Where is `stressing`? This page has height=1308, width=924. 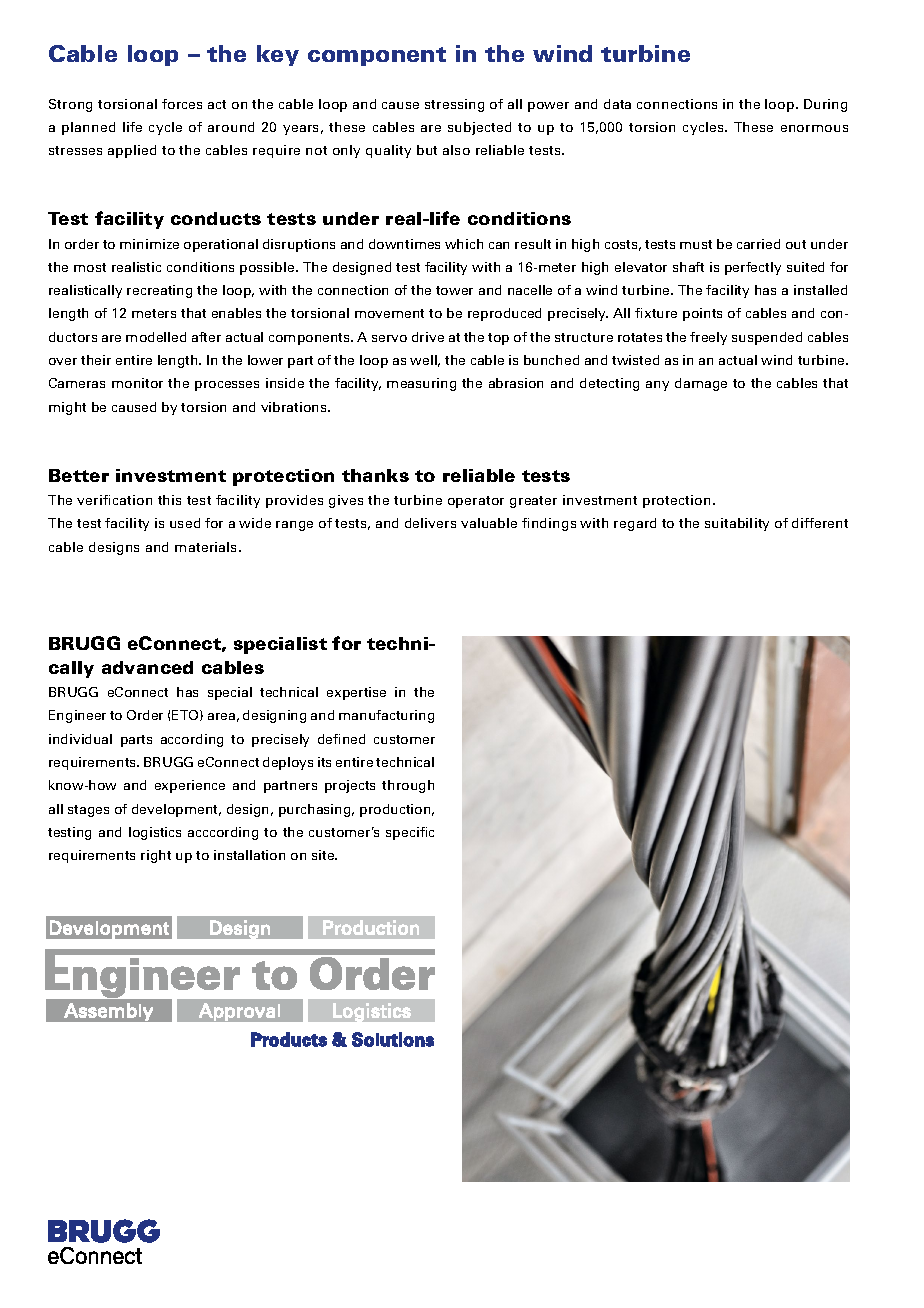 stressing is located at coordinates (454, 105).
